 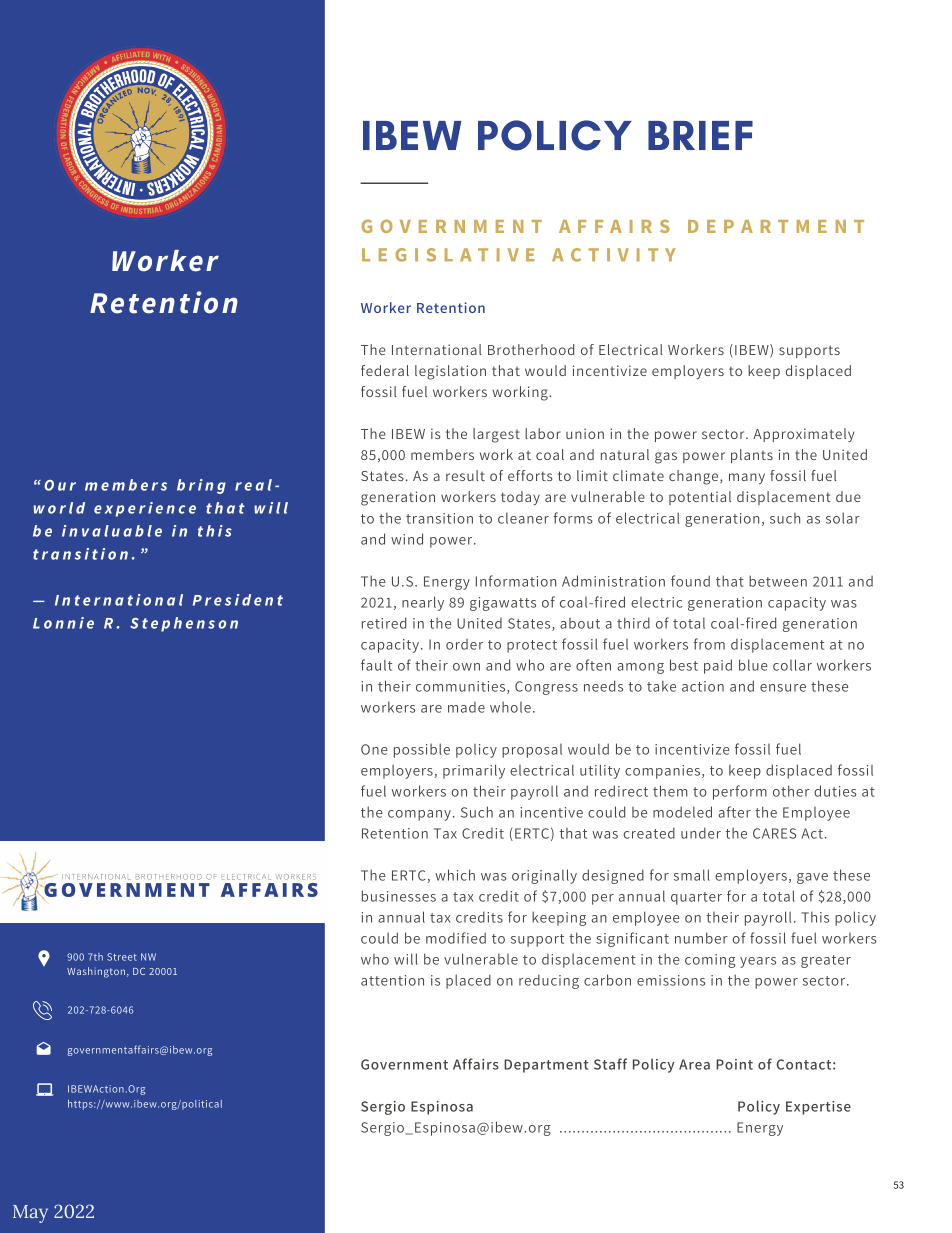 I want to click on Staff, so click(x=610, y=1064).
